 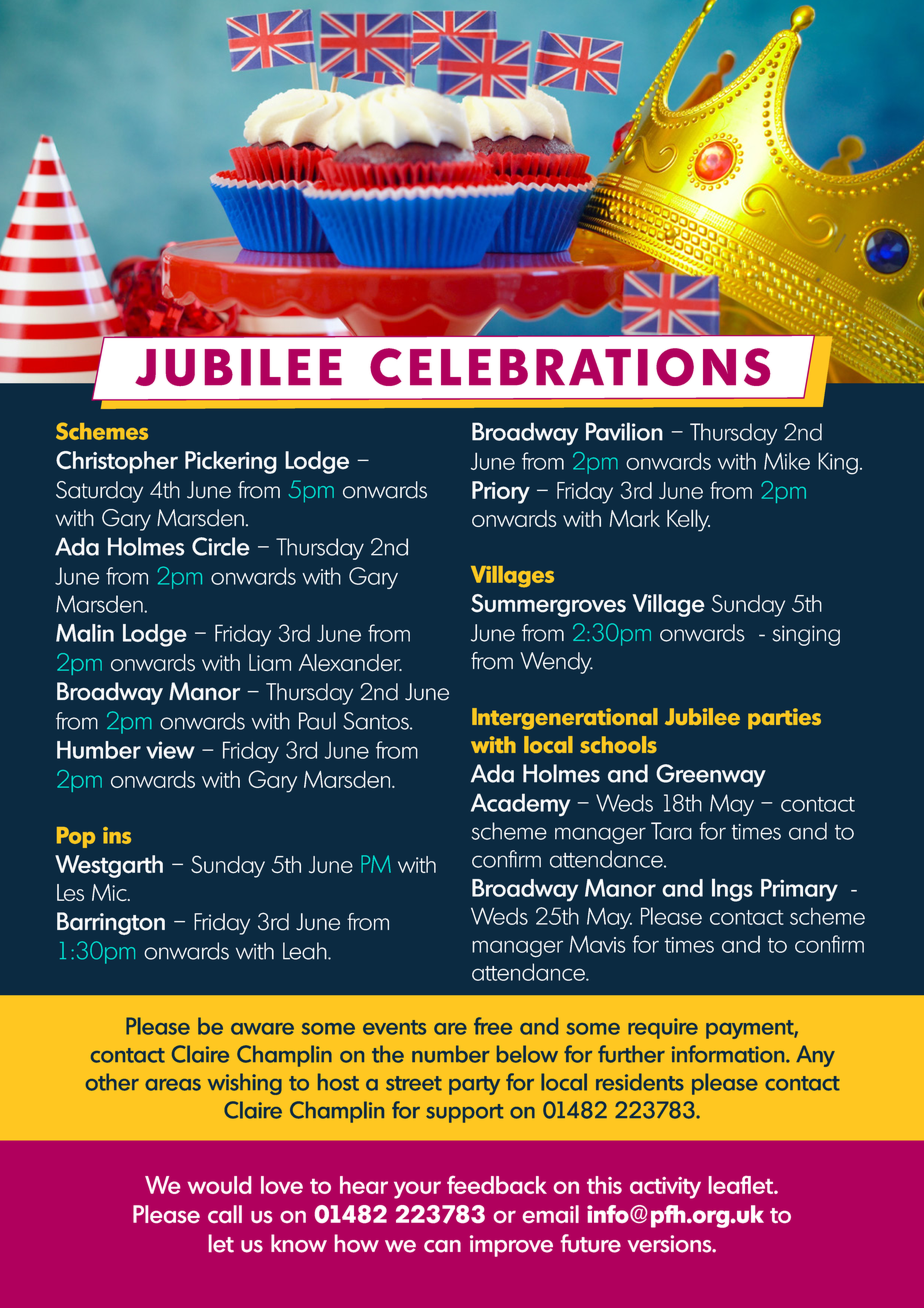 I want to click on require, so click(x=663, y=1028).
